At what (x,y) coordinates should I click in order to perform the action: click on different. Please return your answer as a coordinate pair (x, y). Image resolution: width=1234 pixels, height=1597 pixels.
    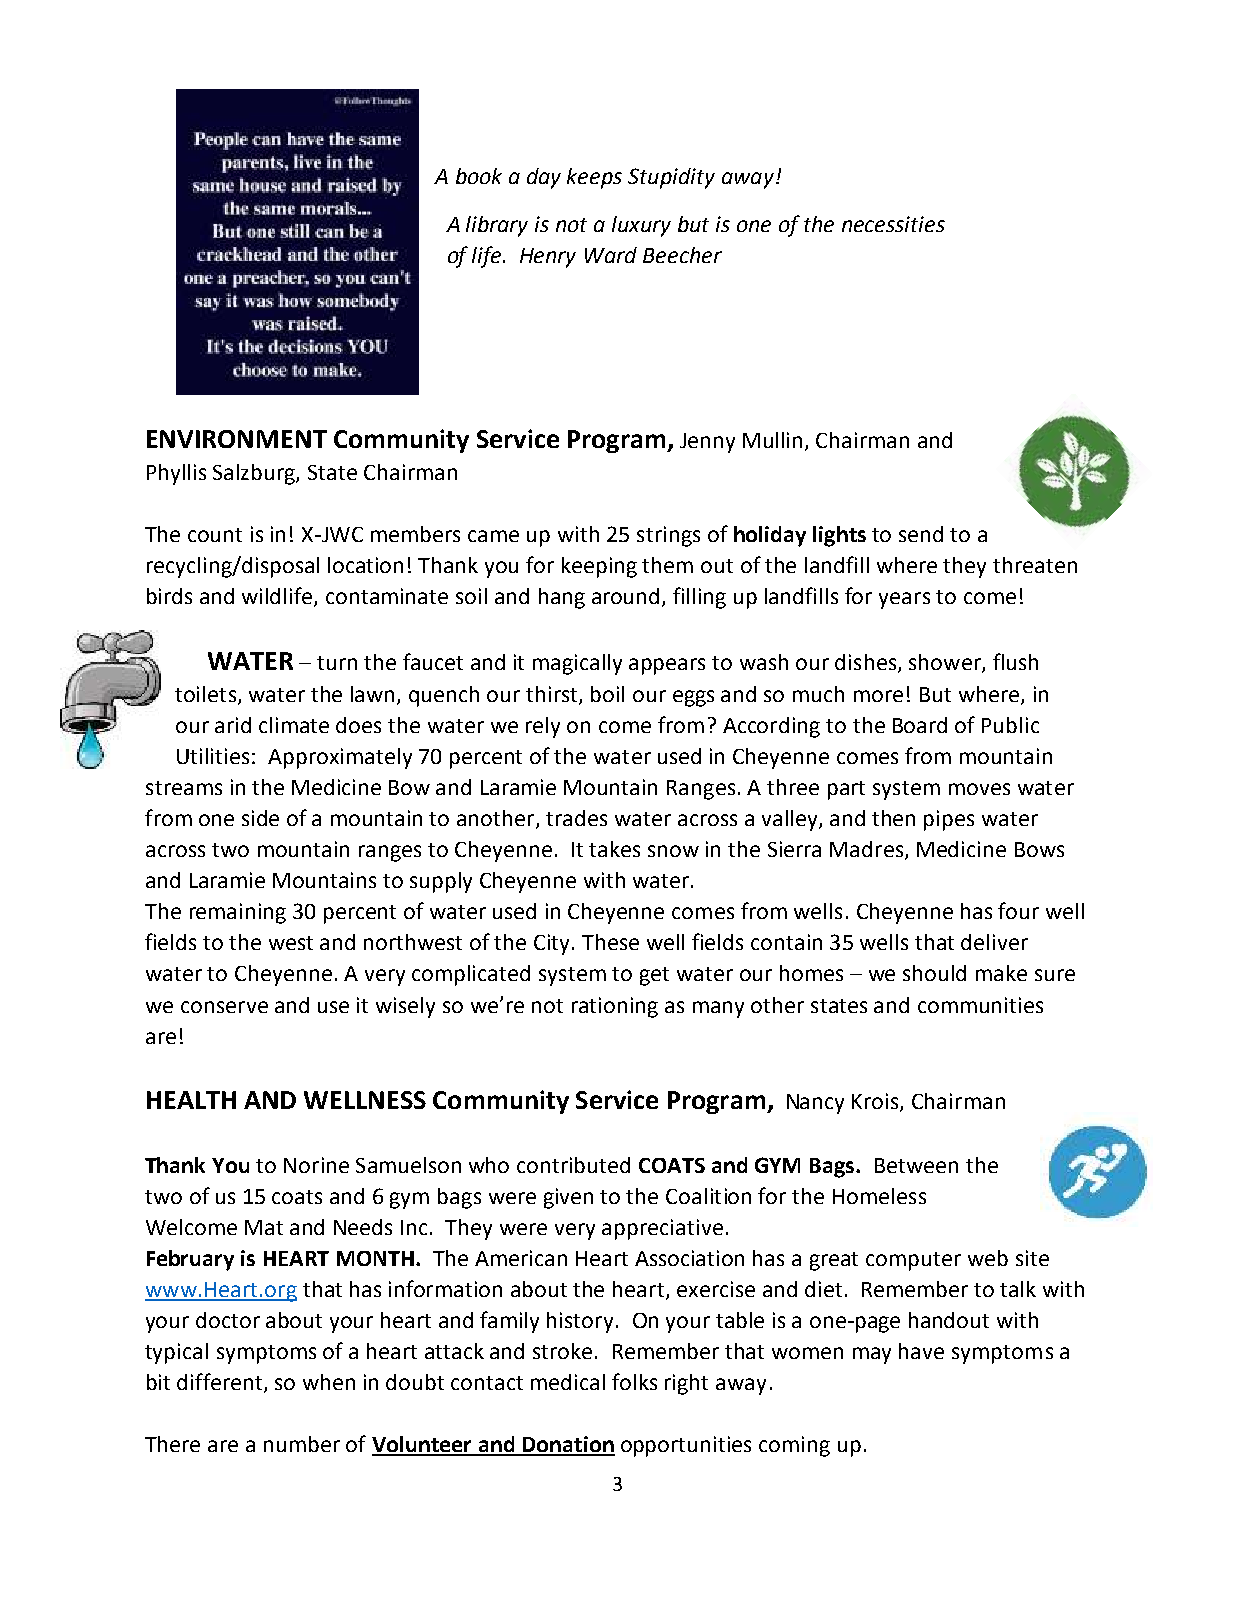
    Looking at the image, I should click on (221, 1383).
